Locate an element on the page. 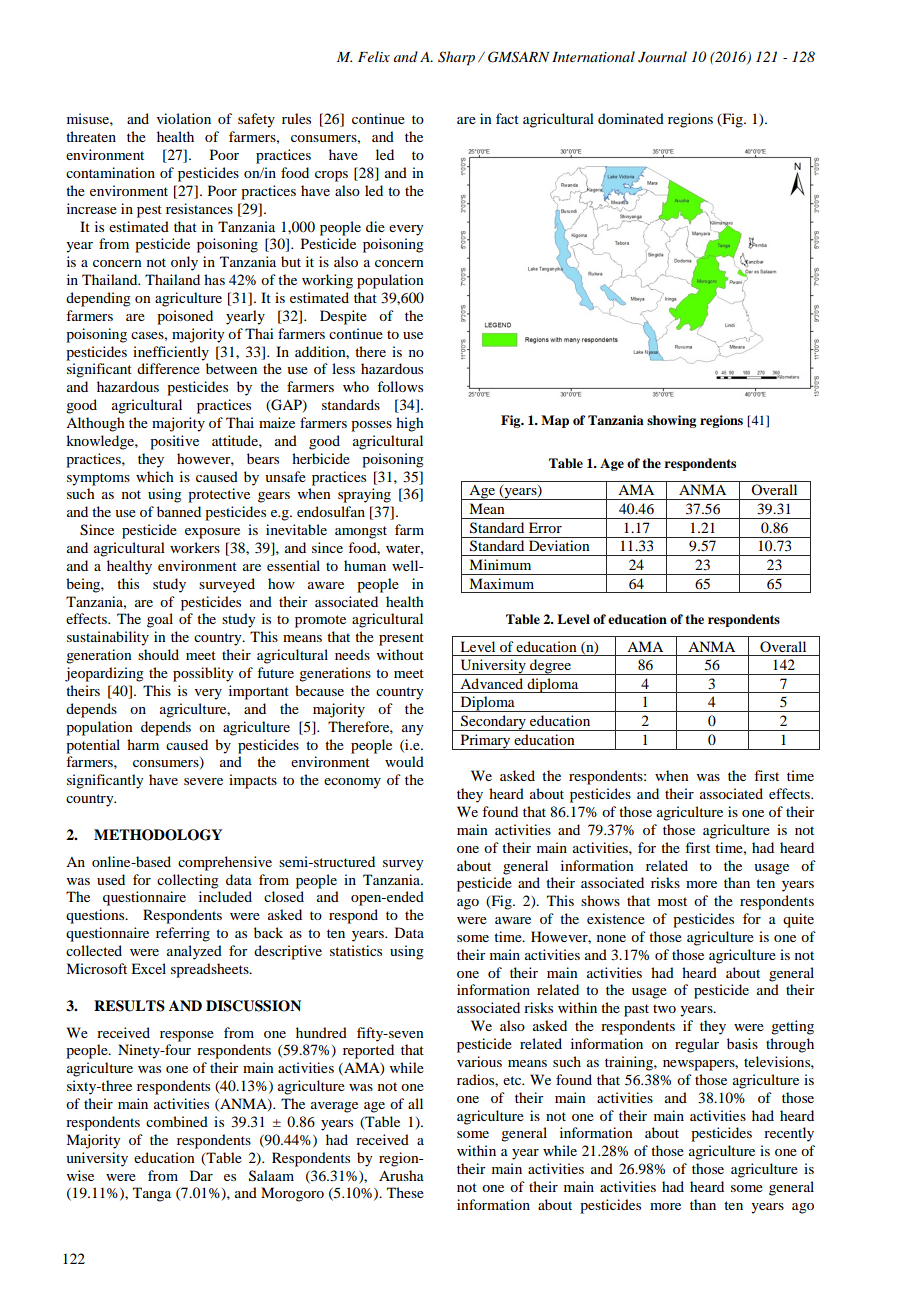 The width and height of the image is (924, 1308). recently is located at coordinates (789, 1134).
